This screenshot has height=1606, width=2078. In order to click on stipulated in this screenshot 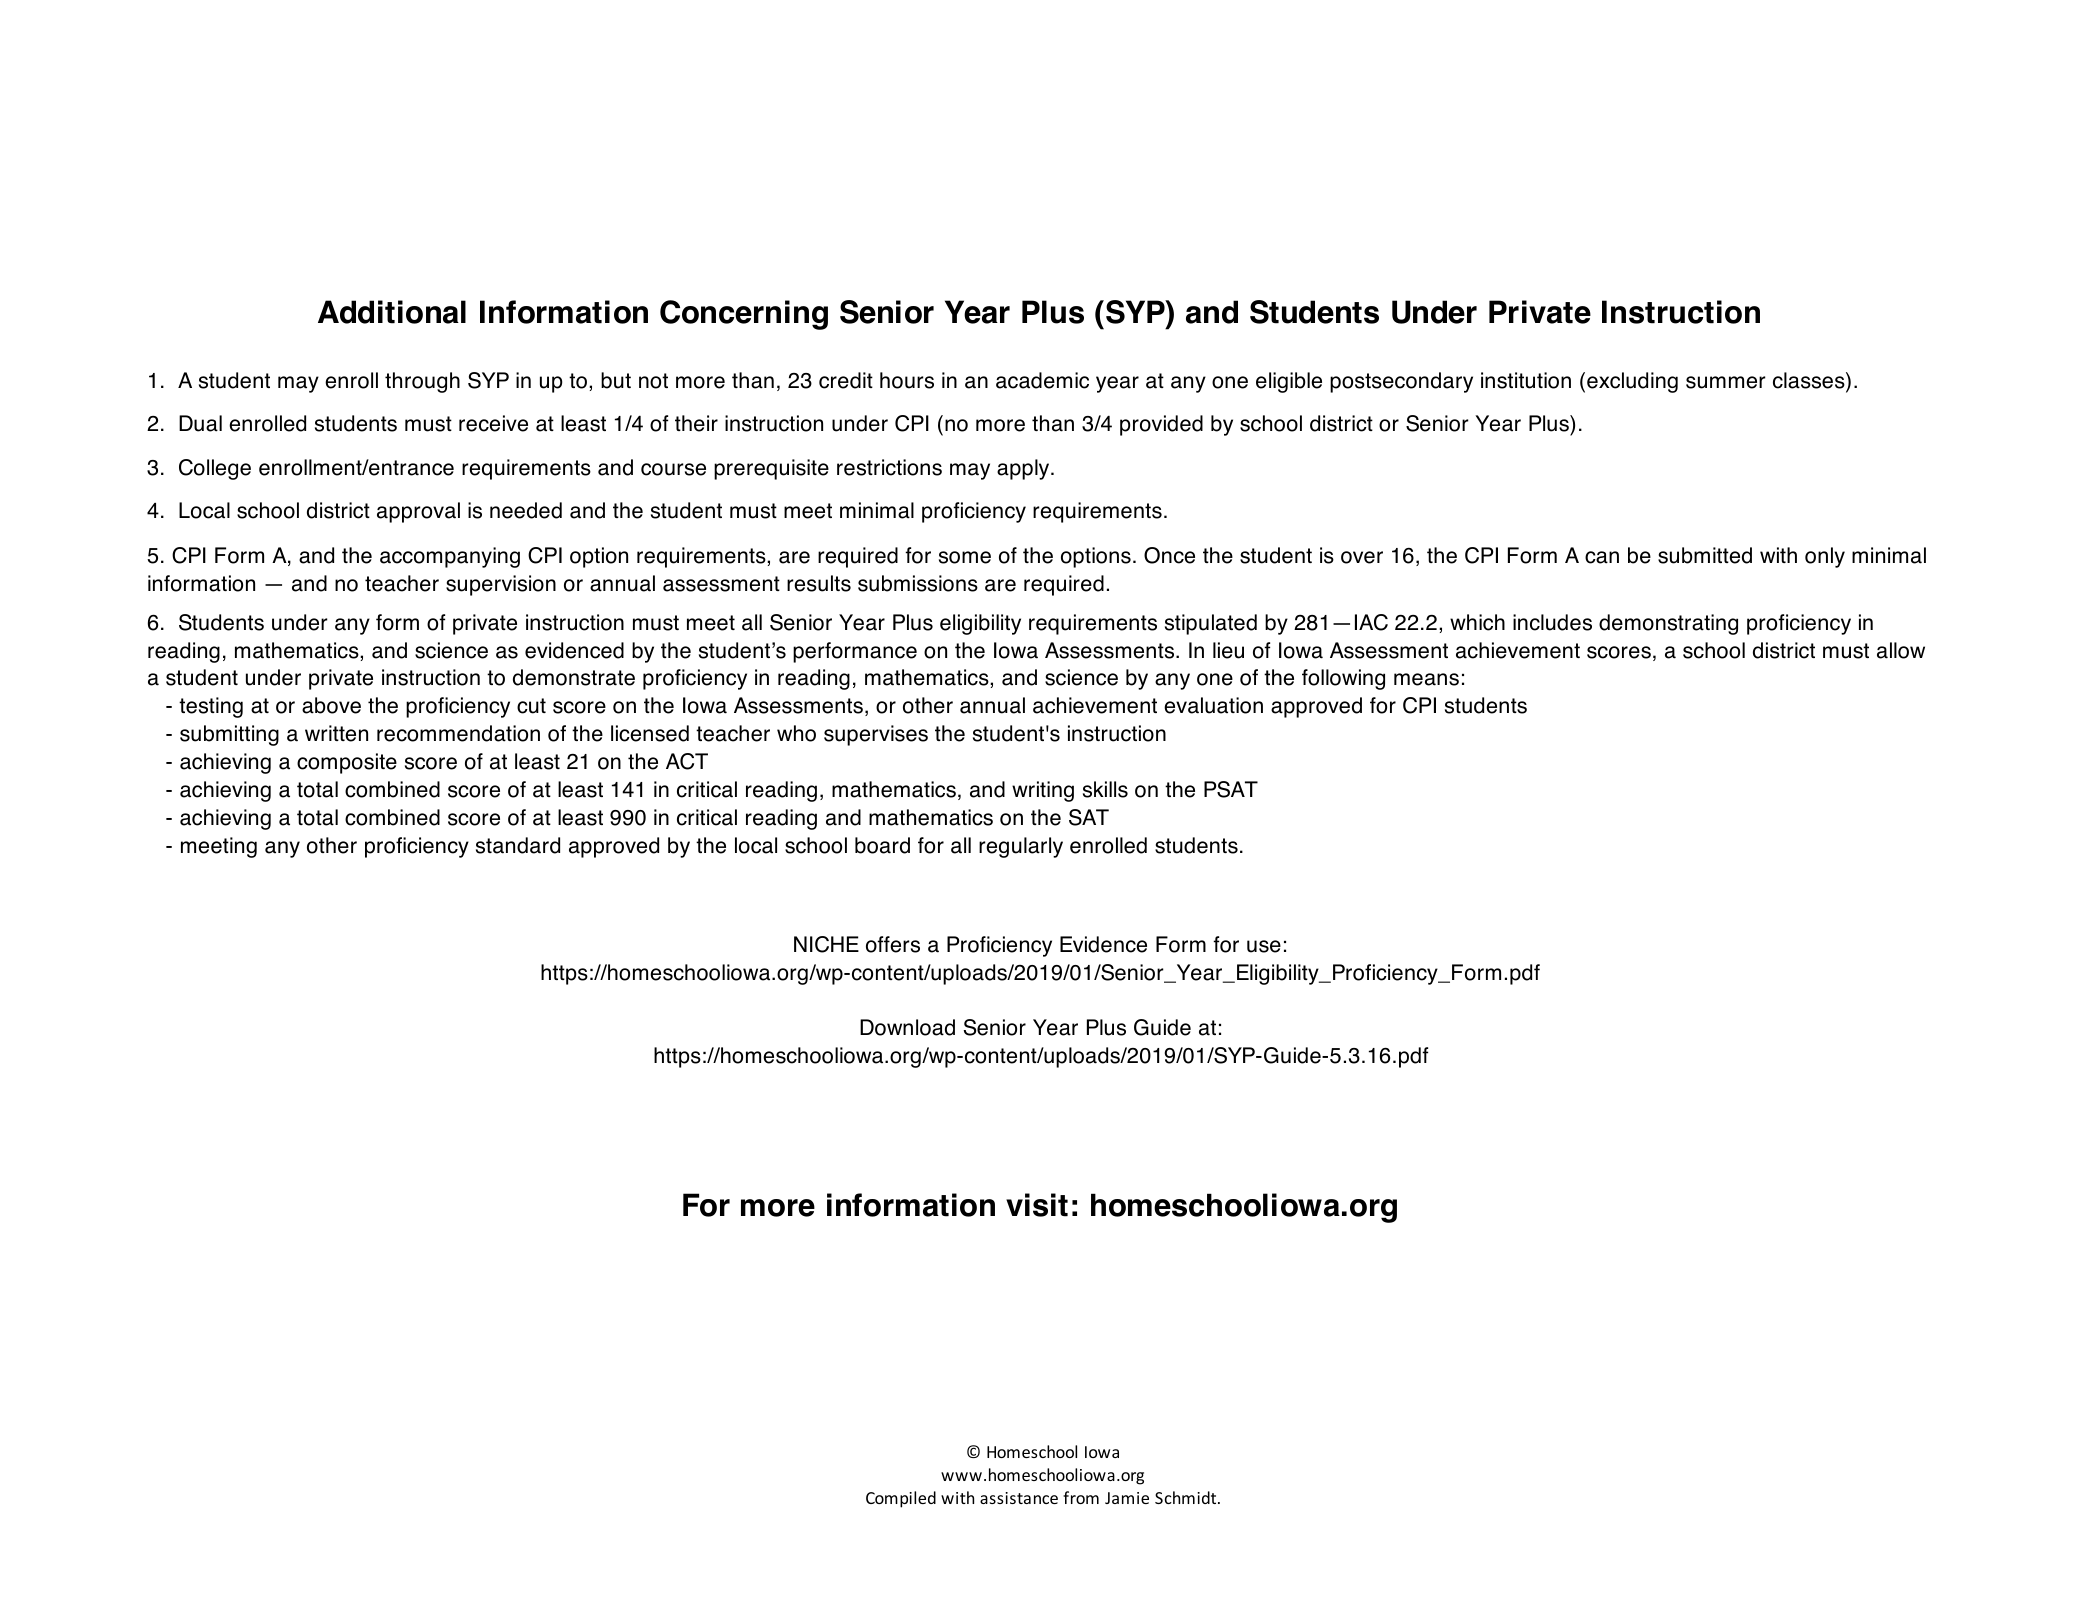, I will do `click(1211, 624)`.
